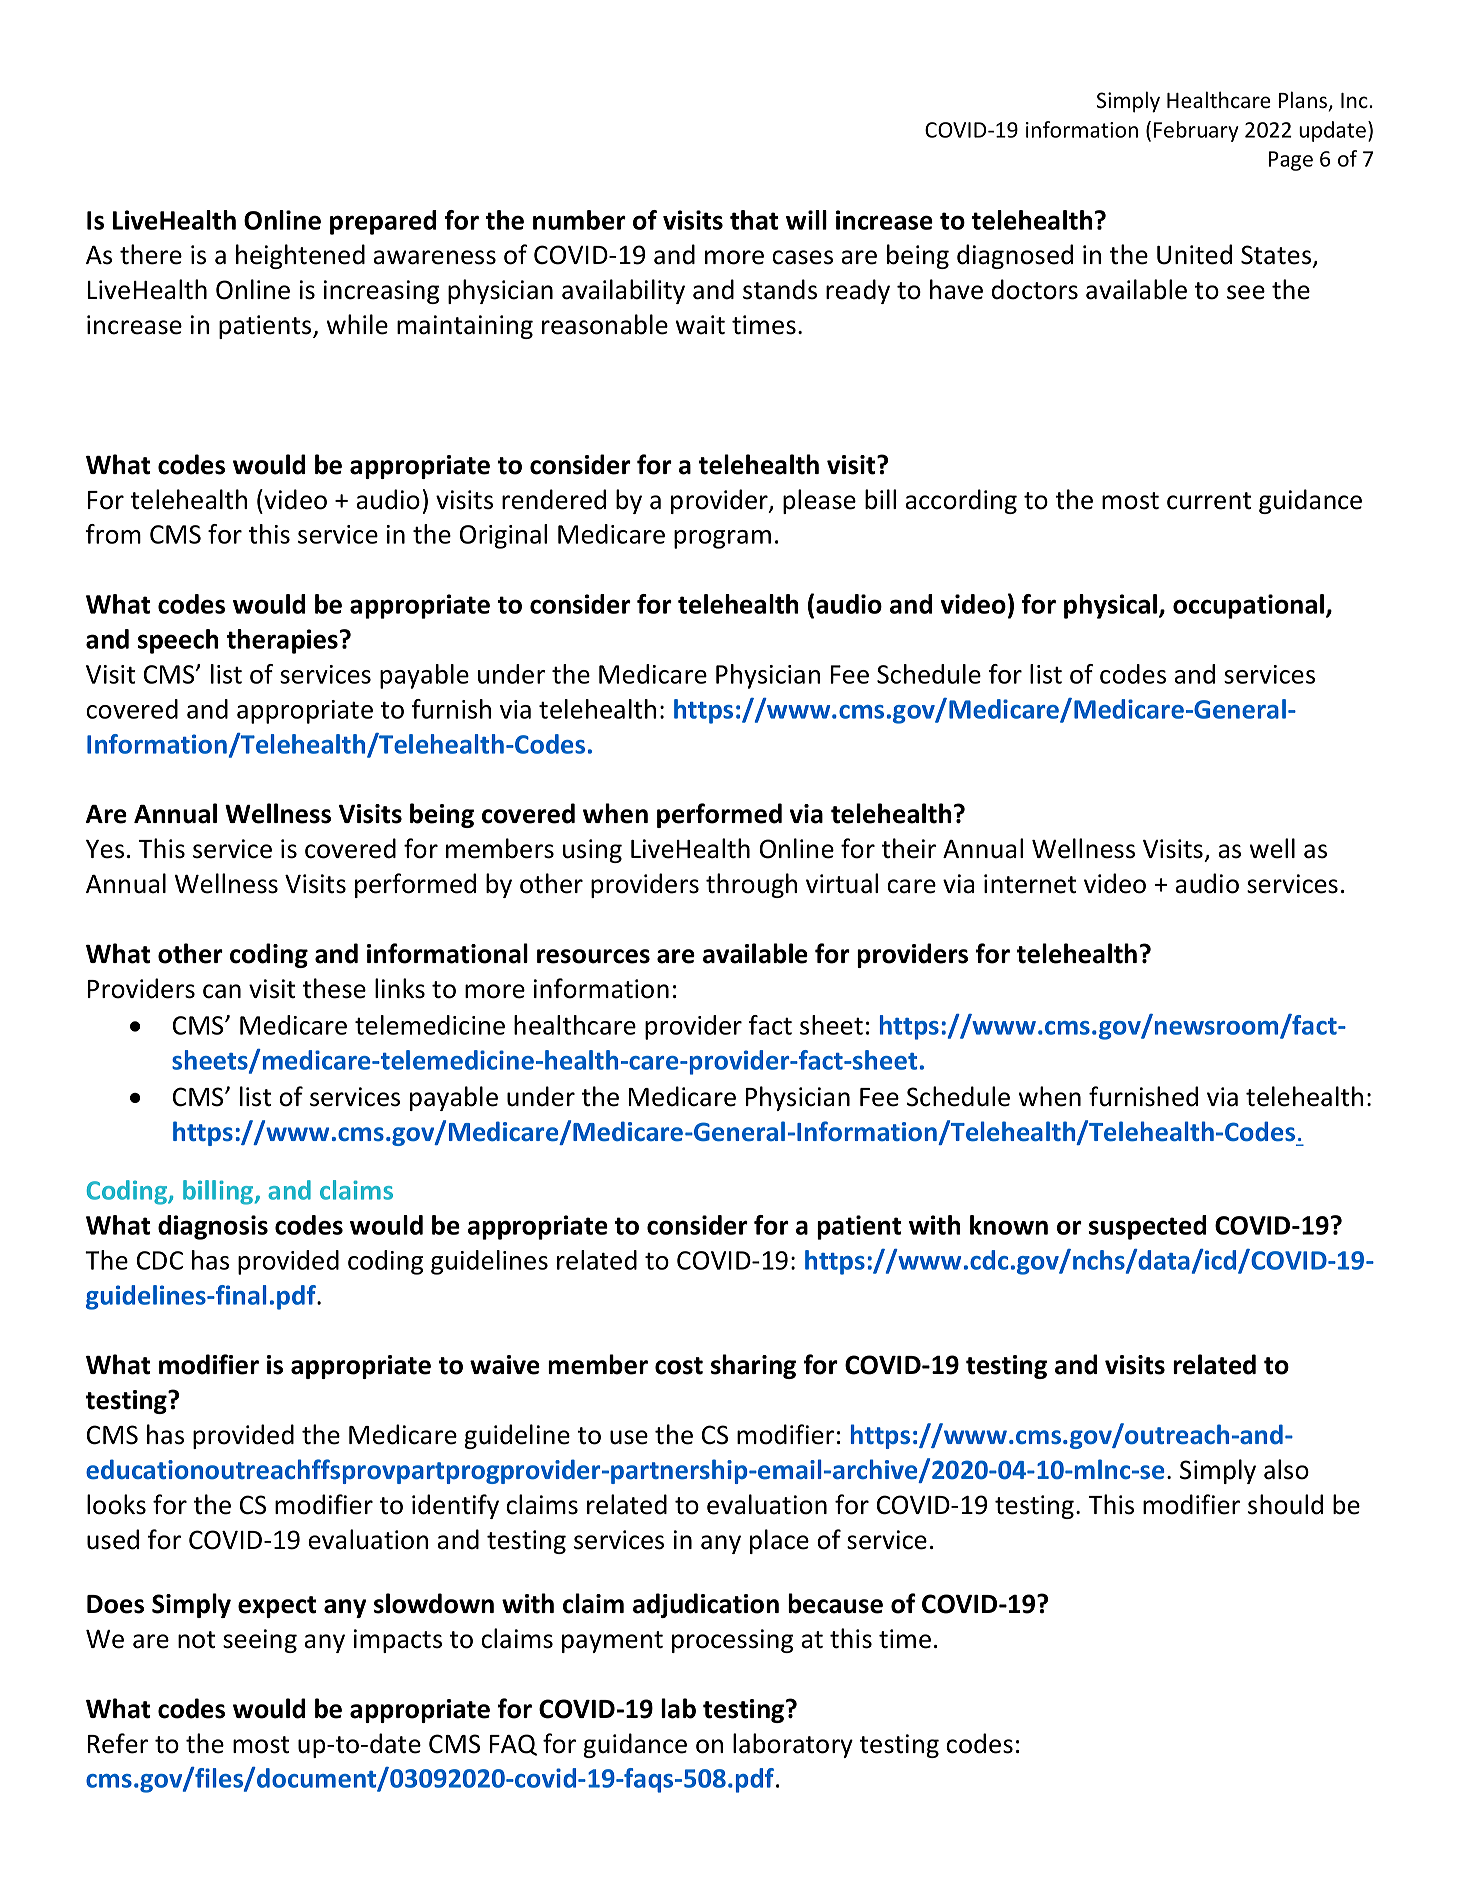 Image resolution: width=1460 pixels, height=1889 pixels. Describe the element at coordinates (1285, 1504) in the document. I see `should` at that location.
